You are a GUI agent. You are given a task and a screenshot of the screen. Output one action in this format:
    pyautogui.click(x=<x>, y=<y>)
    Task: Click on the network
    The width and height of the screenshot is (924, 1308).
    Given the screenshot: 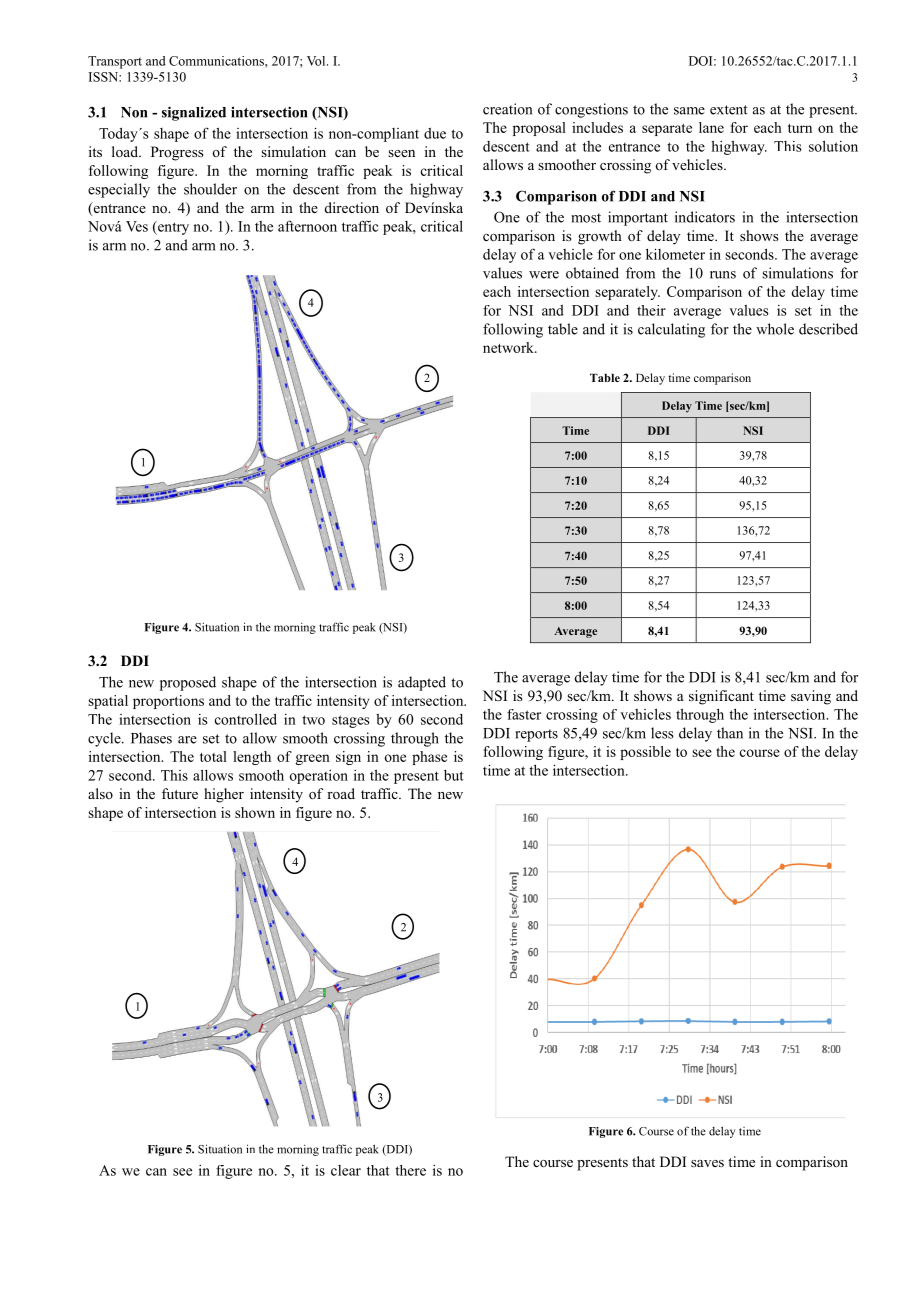 What is the action you would take?
    pyautogui.click(x=509, y=347)
